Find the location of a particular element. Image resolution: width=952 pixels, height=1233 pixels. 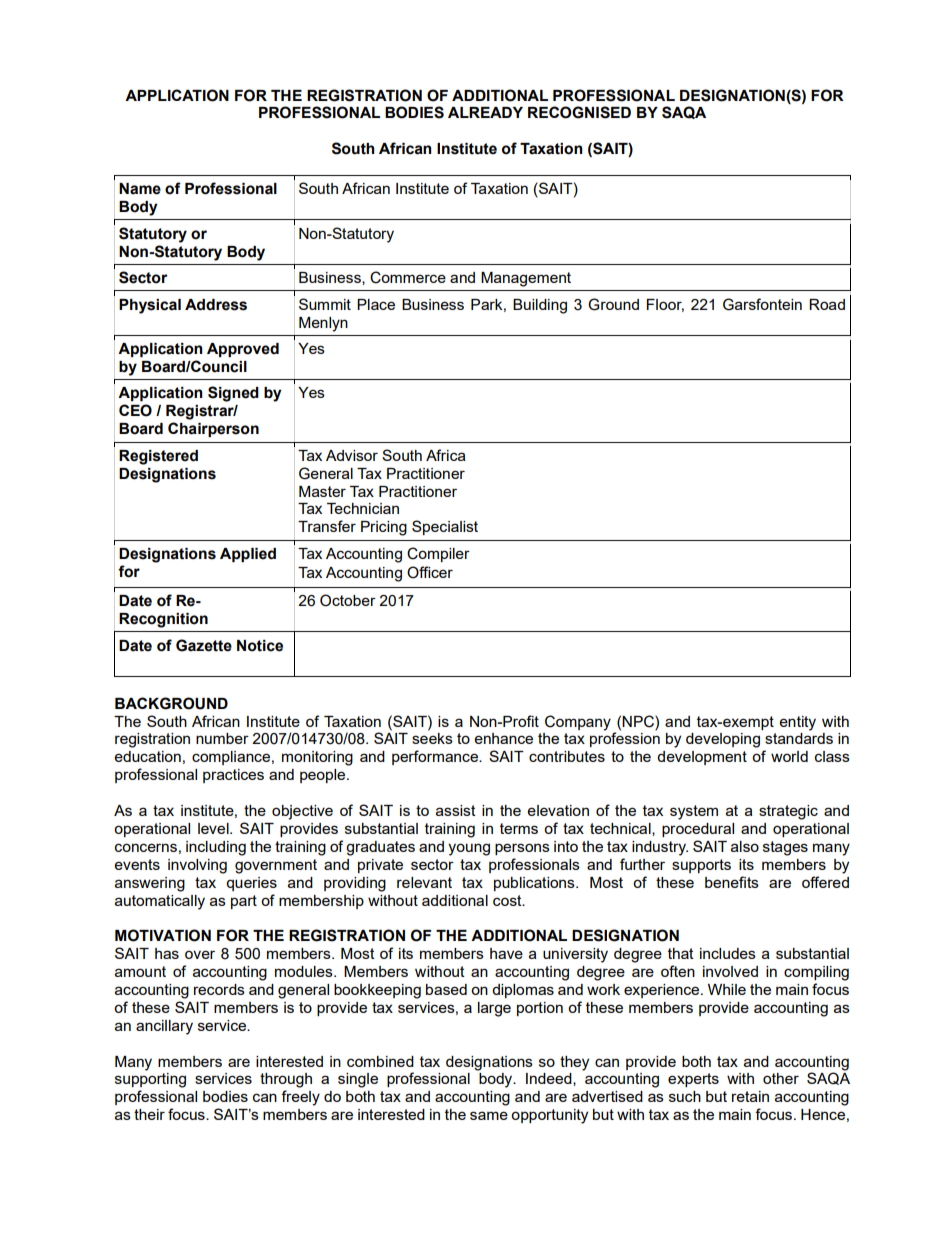

benefits is located at coordinates (732, 882).
